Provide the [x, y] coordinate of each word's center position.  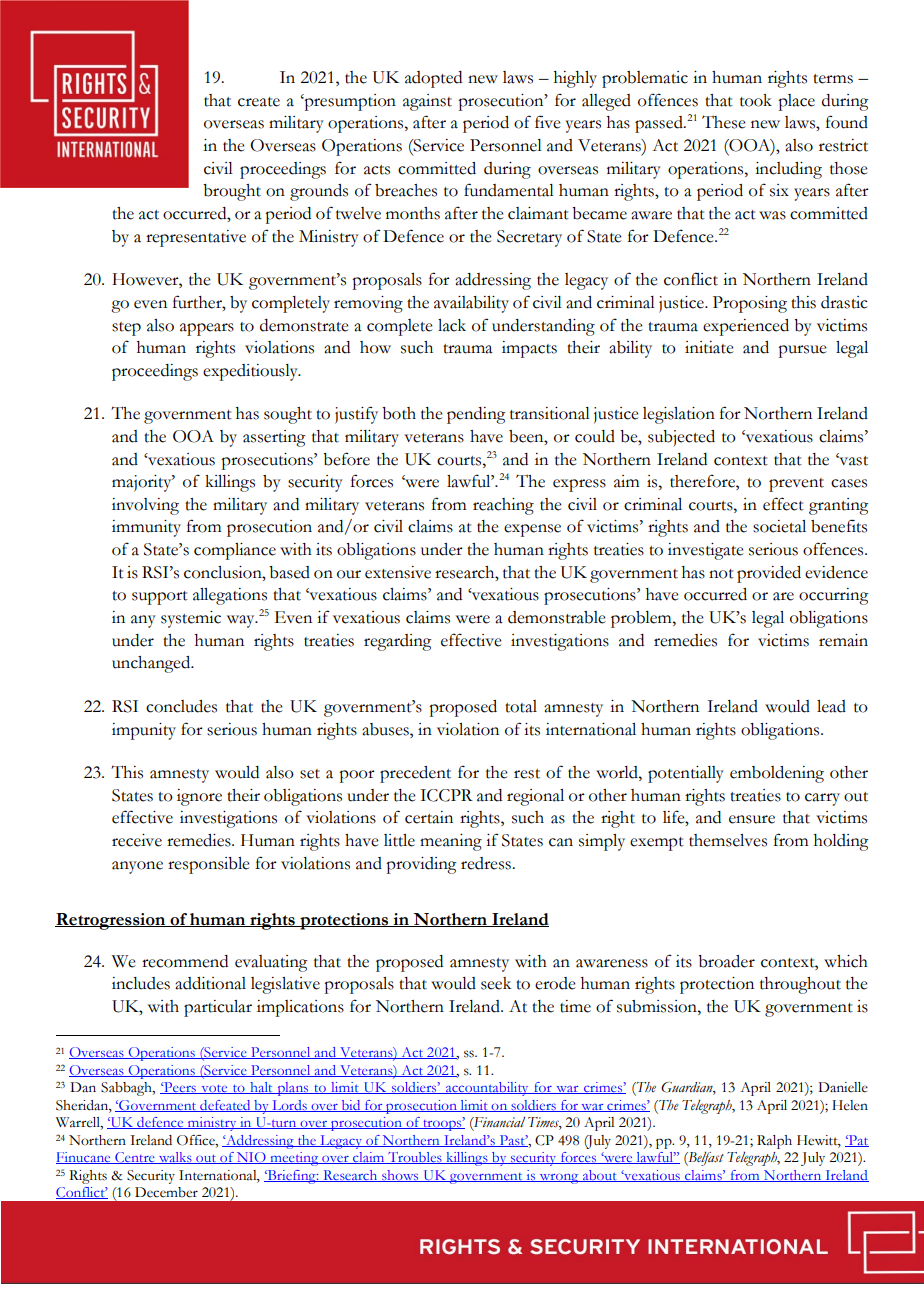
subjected [681, 438]
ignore [199, 797]
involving [145, 506]
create [259, 102]
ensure [752, 819]
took [756, 100]
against [427, 102]
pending [476, 415]
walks [175, 1158]
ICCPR [446, 795]
